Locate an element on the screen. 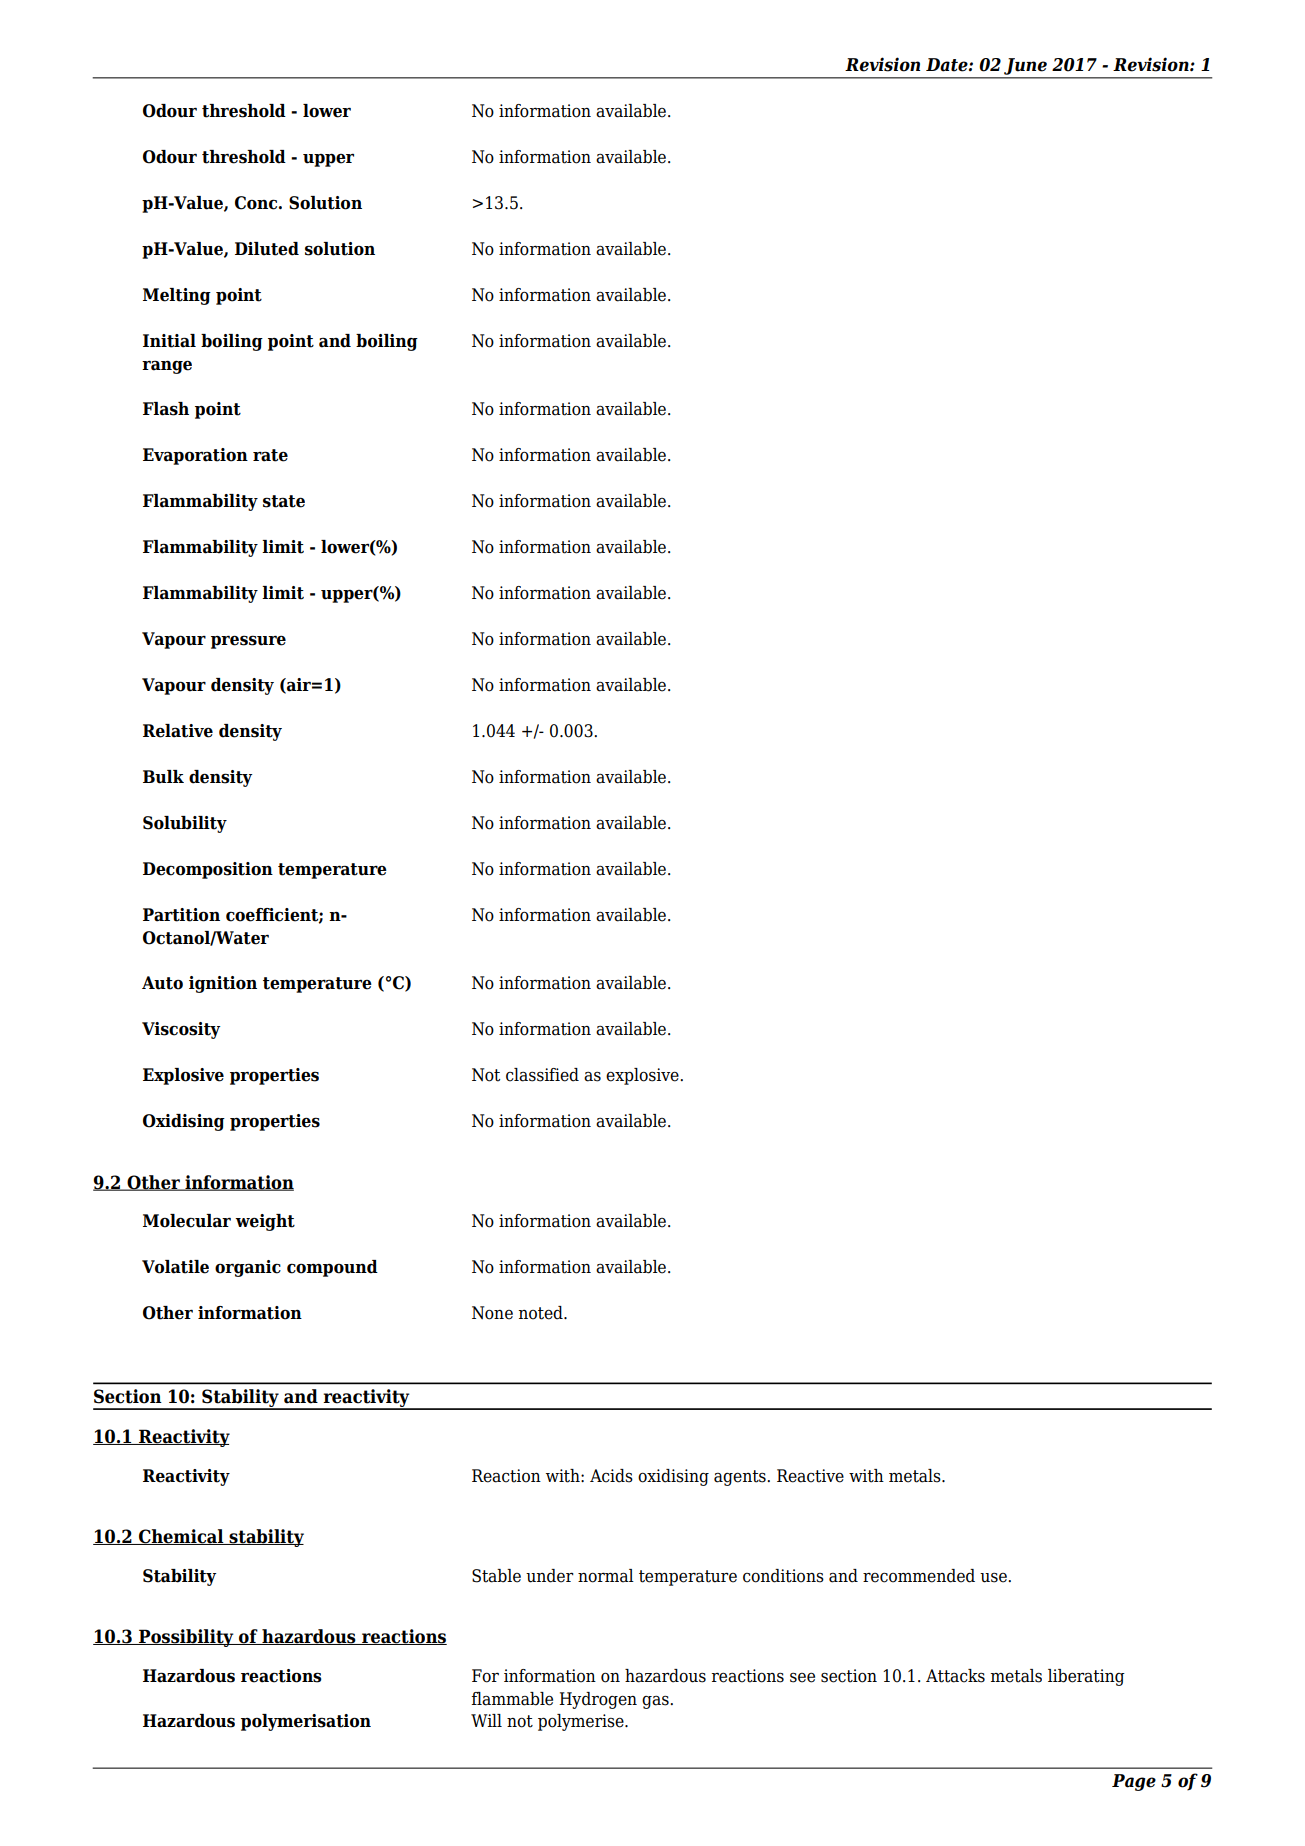 Image resolution: width=1305 pixels, height=1846 pixels. noted is located at coordinates (541, 1313).
